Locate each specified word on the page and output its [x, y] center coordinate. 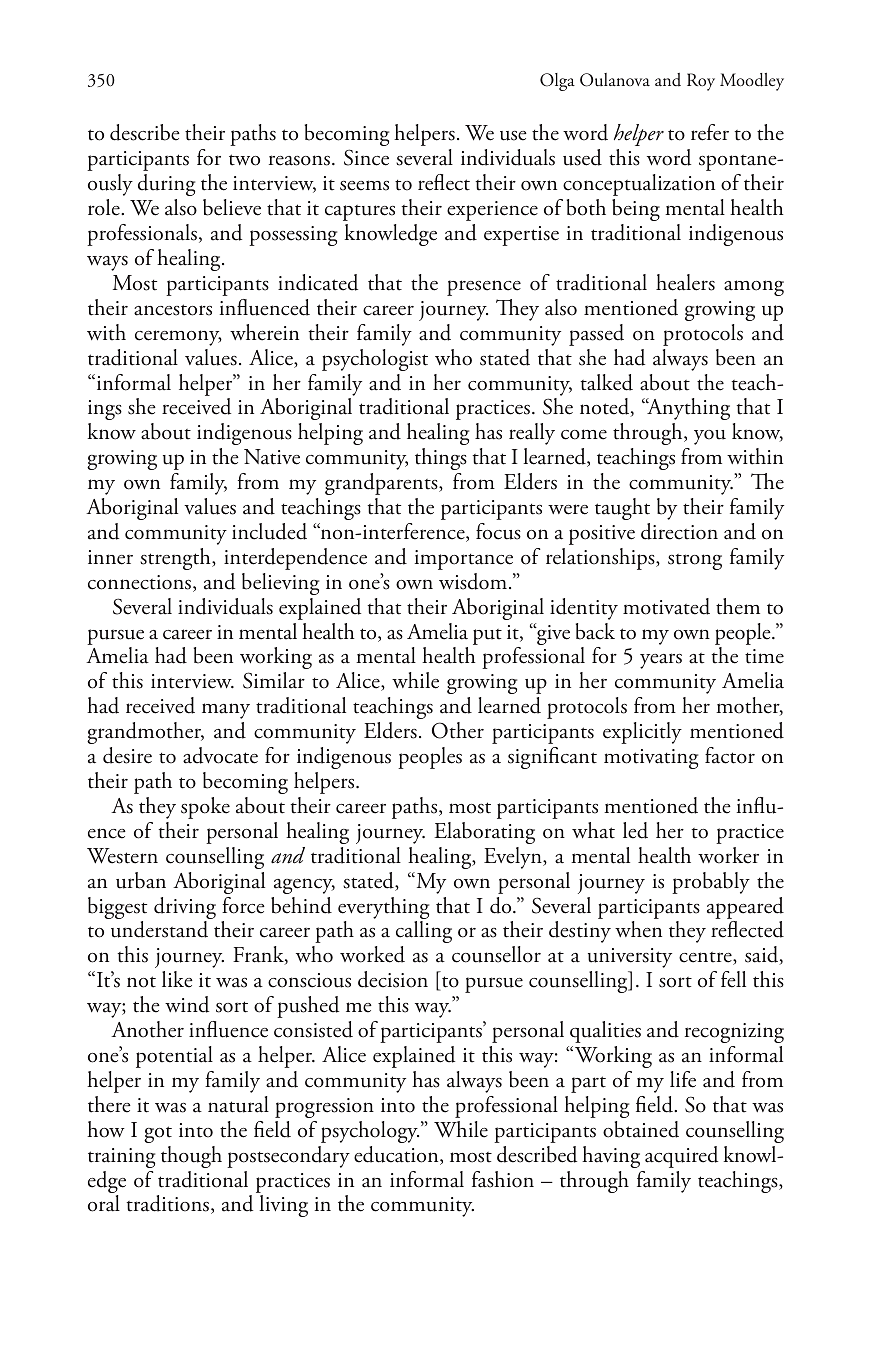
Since [366, 157]
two [244, 160]
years [661, 661]
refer [710, 132]
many [226, 711]
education [397, 1155]
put [487, 637]
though [191, 1157]
